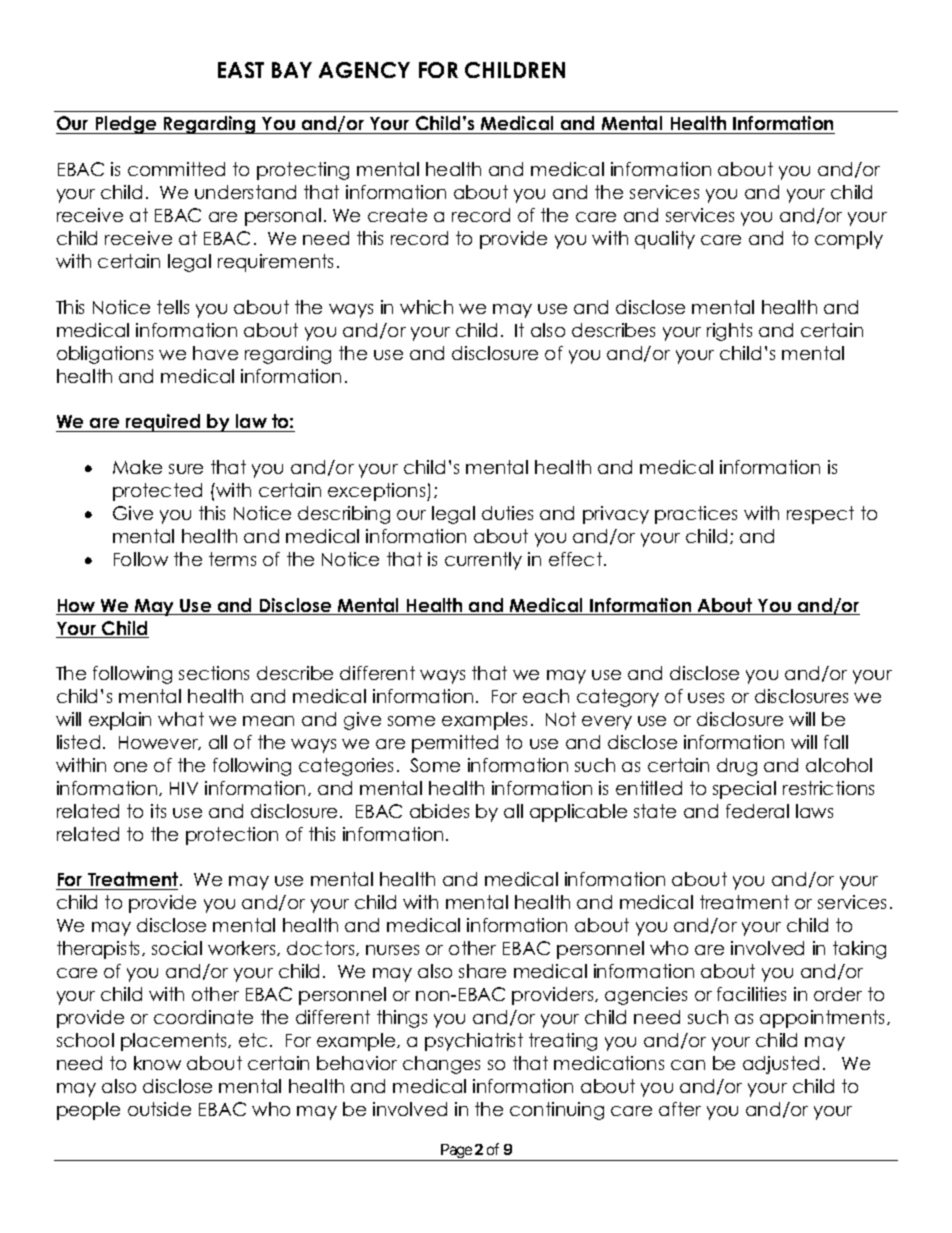 This screenshot has width=952, height=1233. Describe the element at coordinates (364, 70) in the screenshot. I see `AGENCY` at that location.
